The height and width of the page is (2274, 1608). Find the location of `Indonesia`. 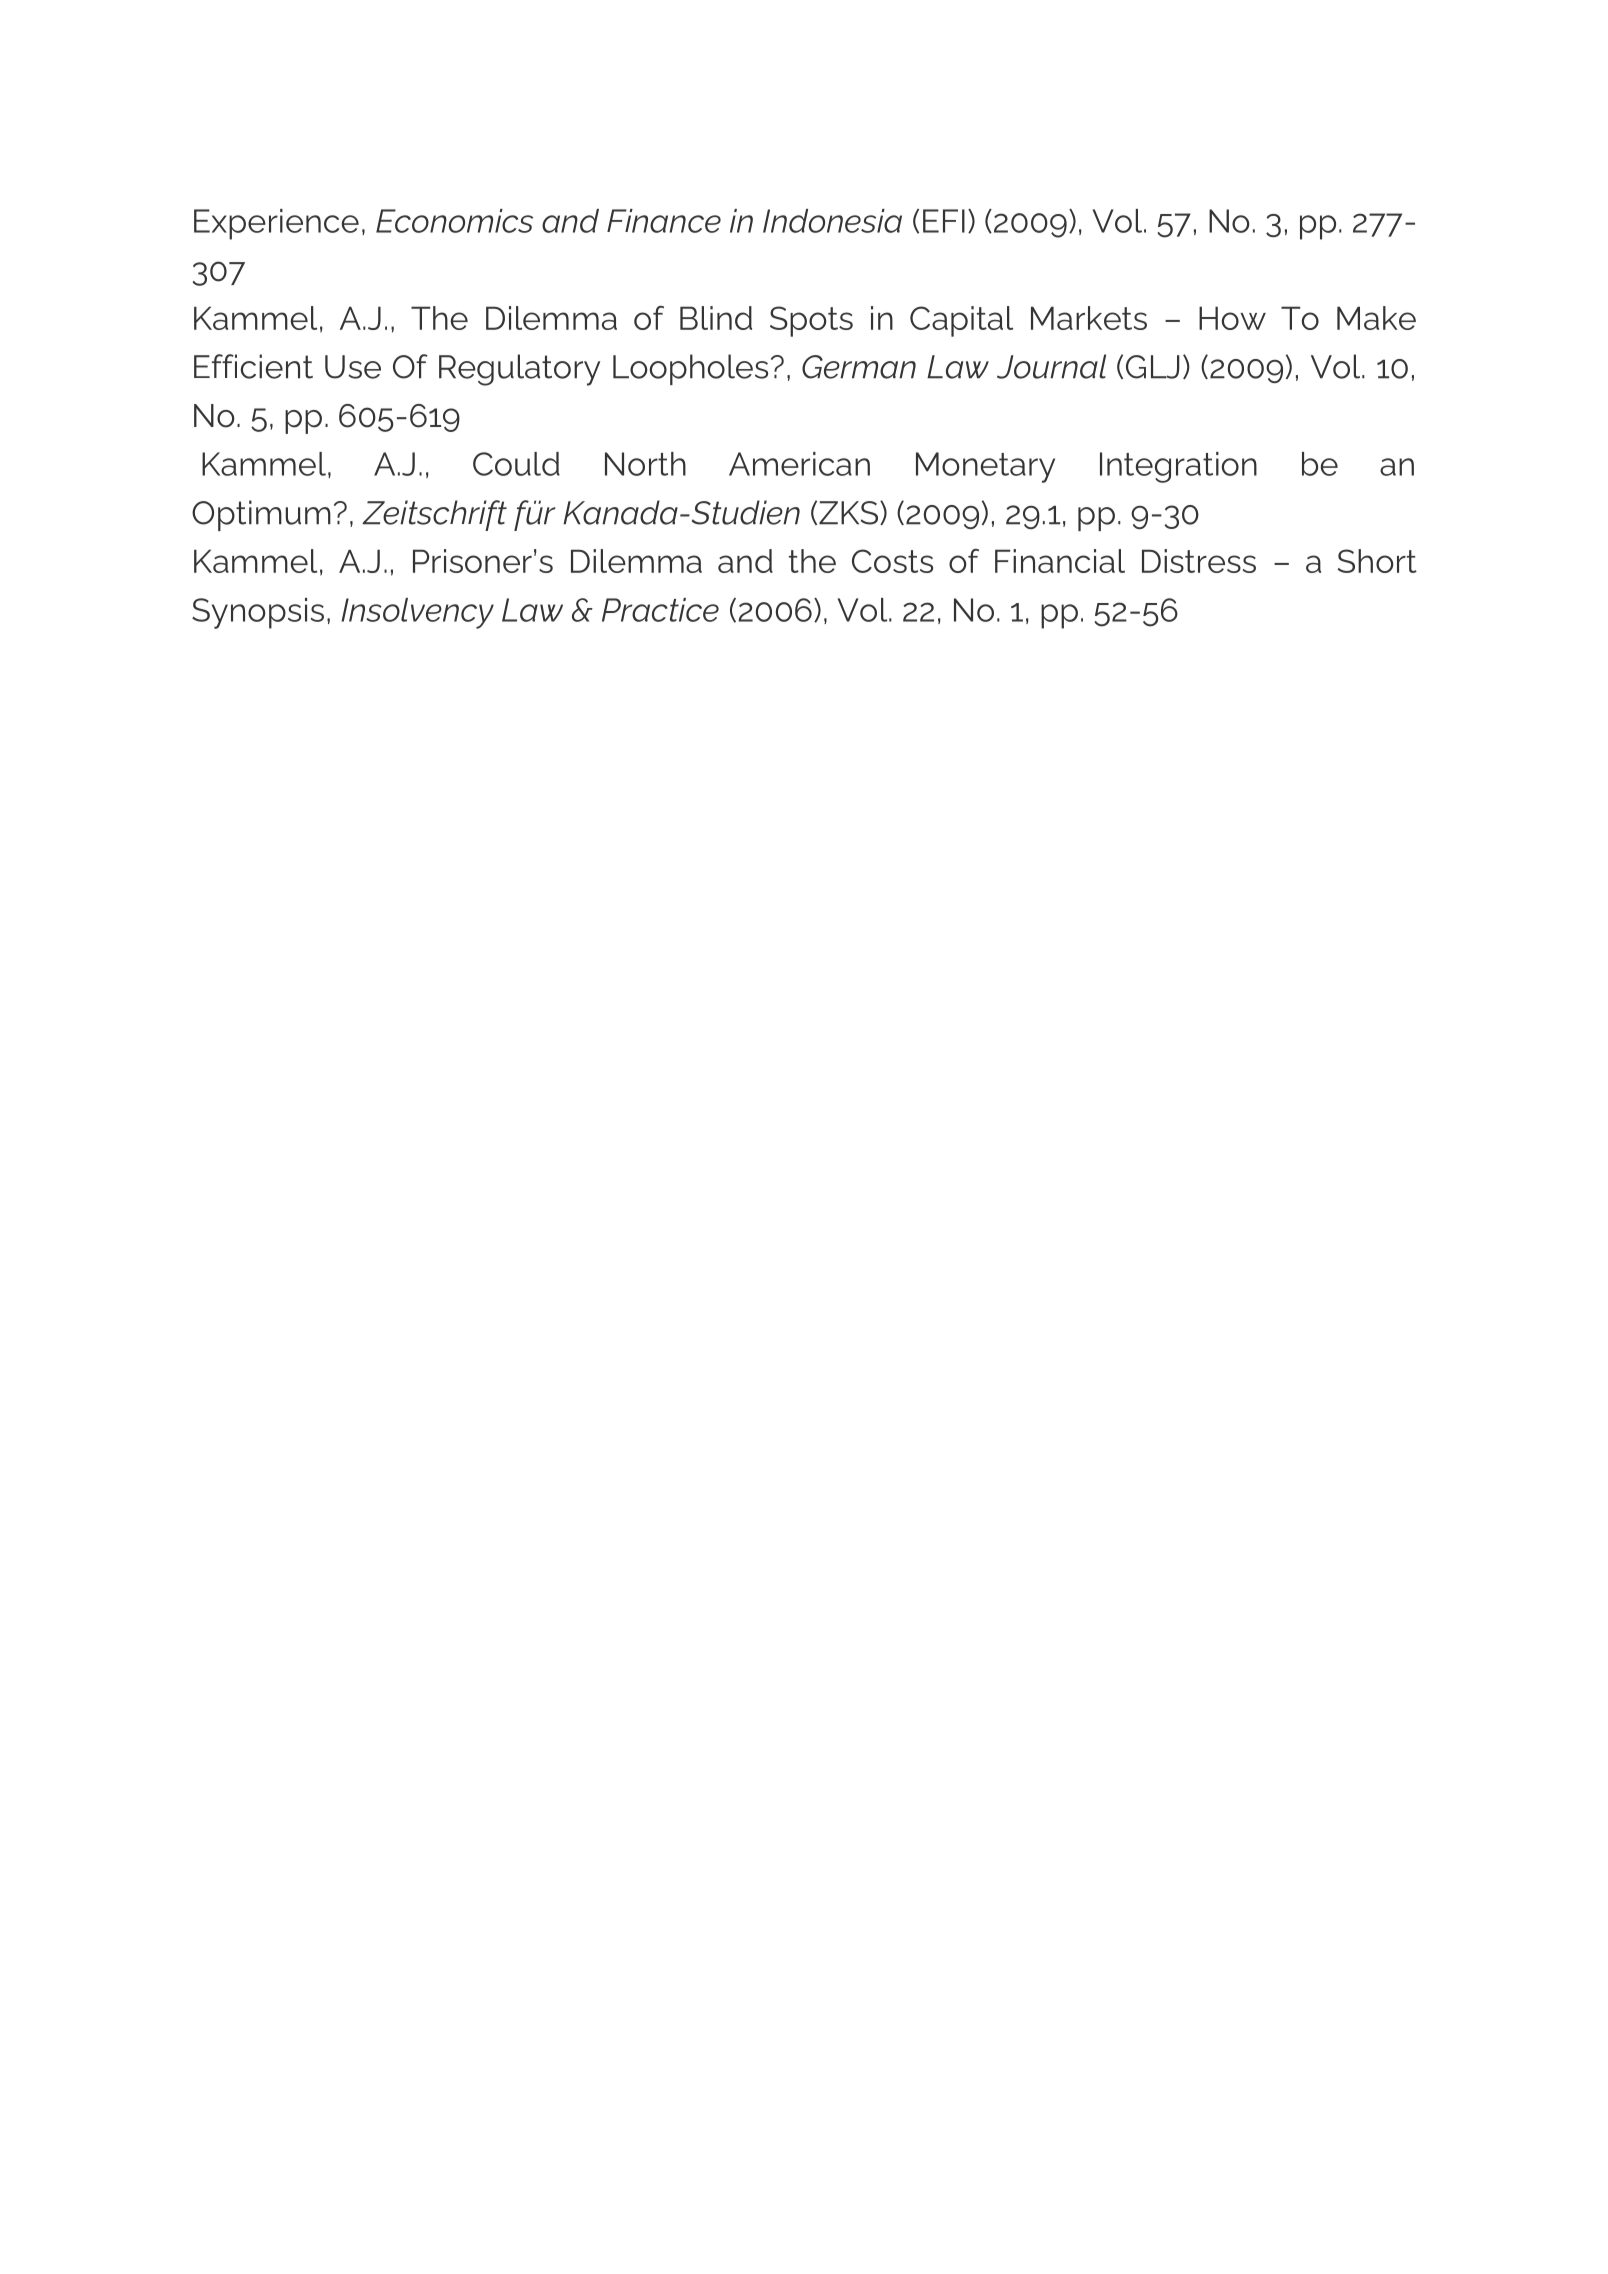

Indonesia is located at coordinates (832, 221).
